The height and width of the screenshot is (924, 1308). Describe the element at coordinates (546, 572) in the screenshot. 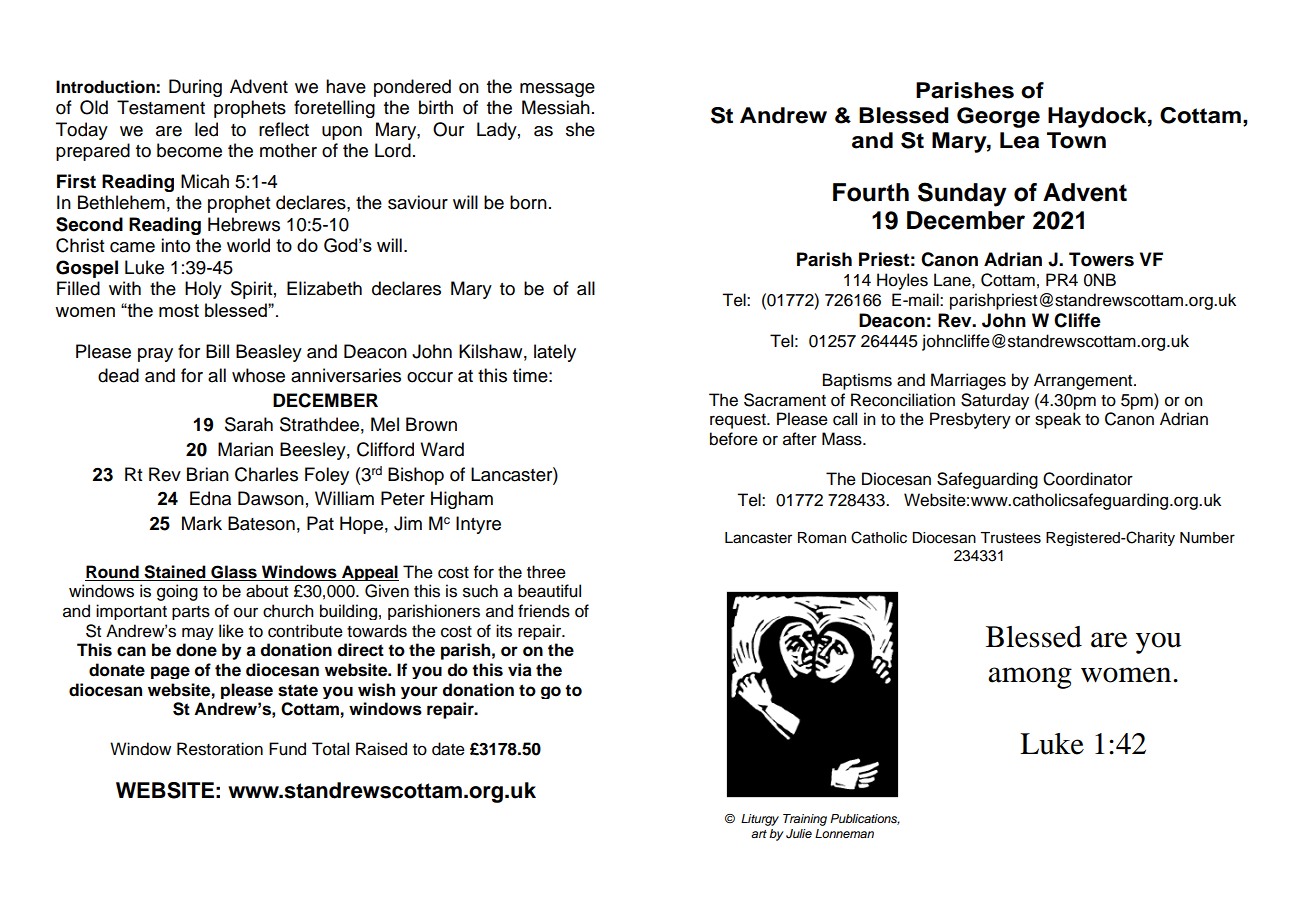

I see `three` at that location.
